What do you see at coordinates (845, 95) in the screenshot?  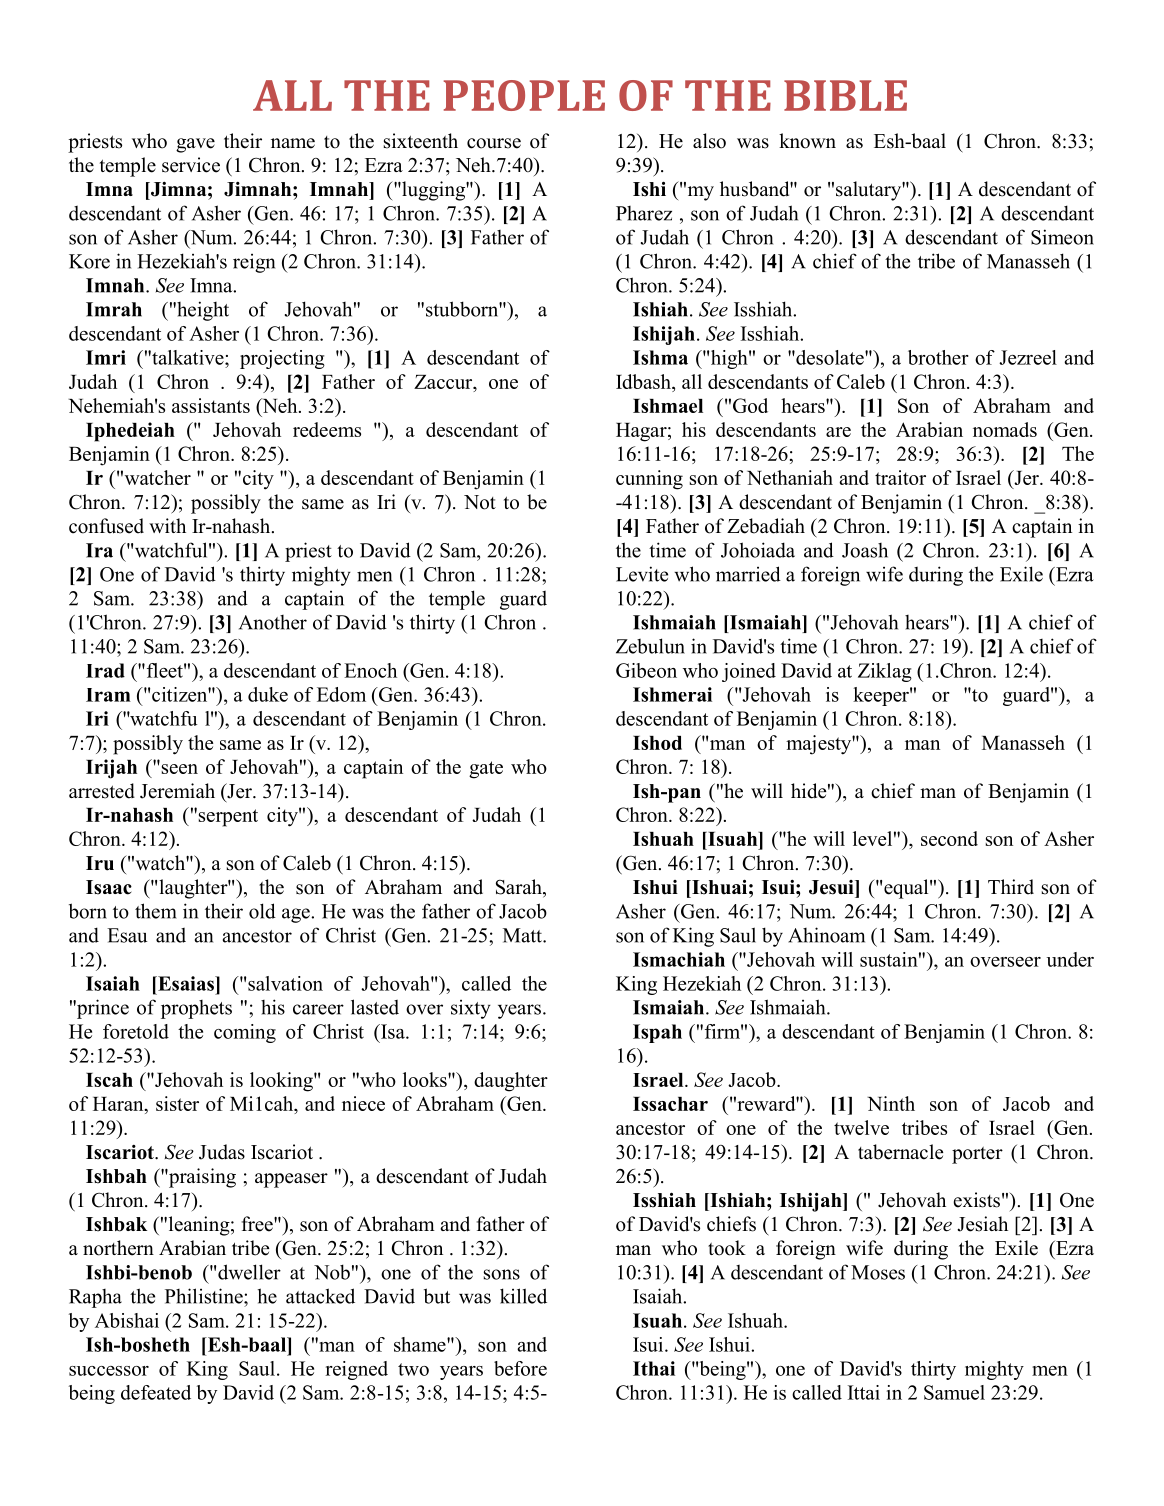 I see `BIBLE` at bounding box center [845, 95].
